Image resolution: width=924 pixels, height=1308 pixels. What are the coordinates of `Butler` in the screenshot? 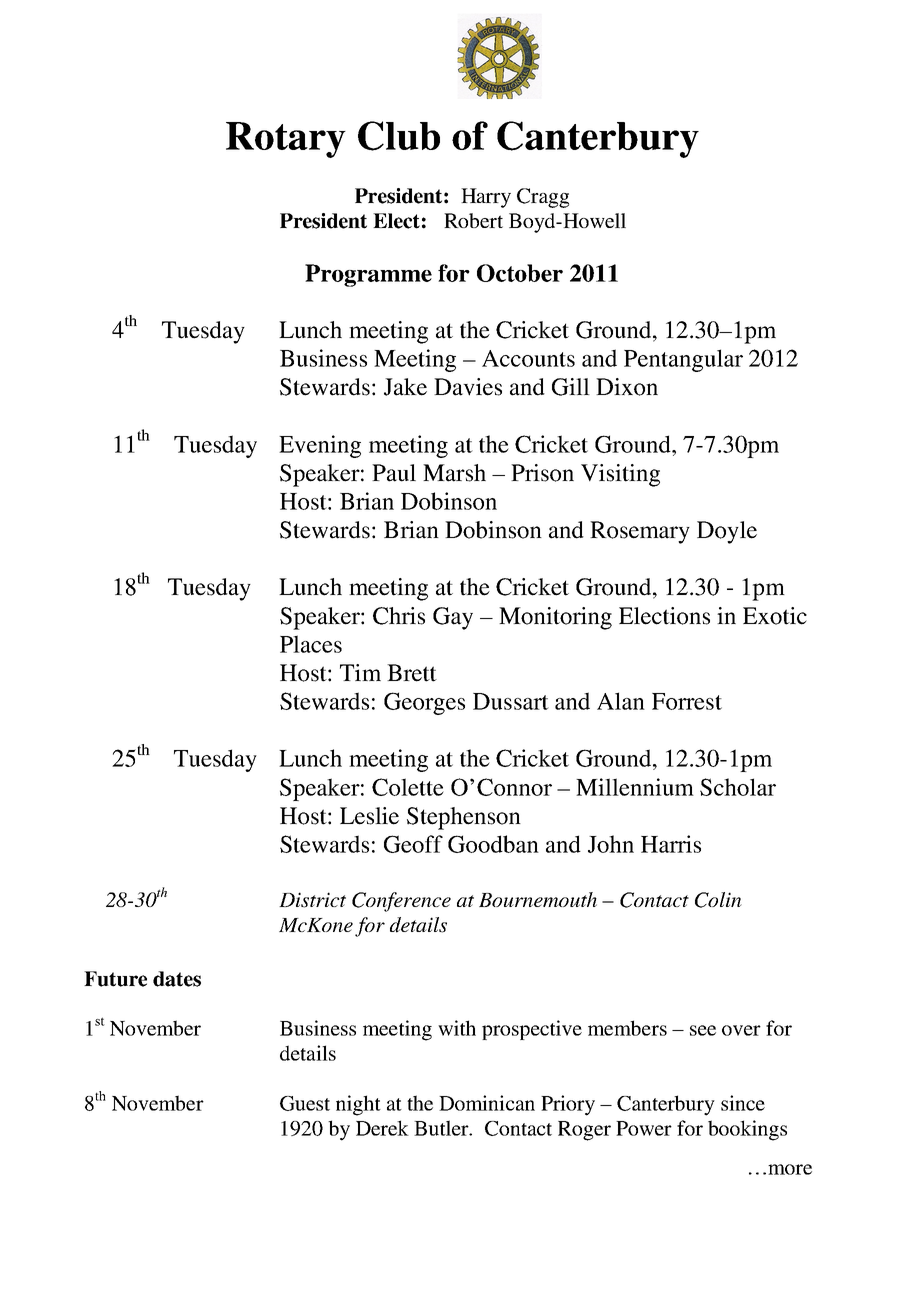 It's located at (442, 1128).
